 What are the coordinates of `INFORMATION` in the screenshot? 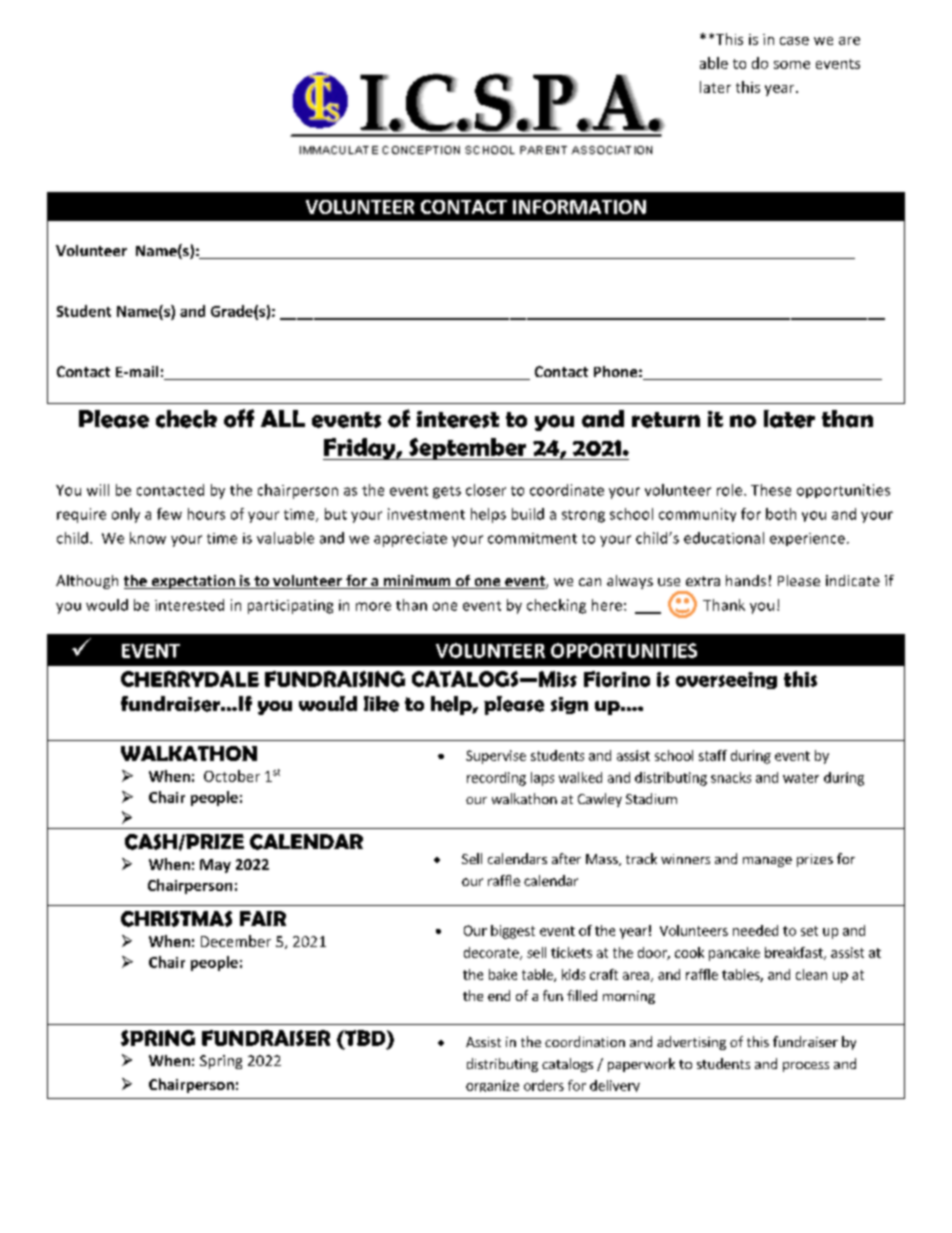 It's located at (579, 207).
